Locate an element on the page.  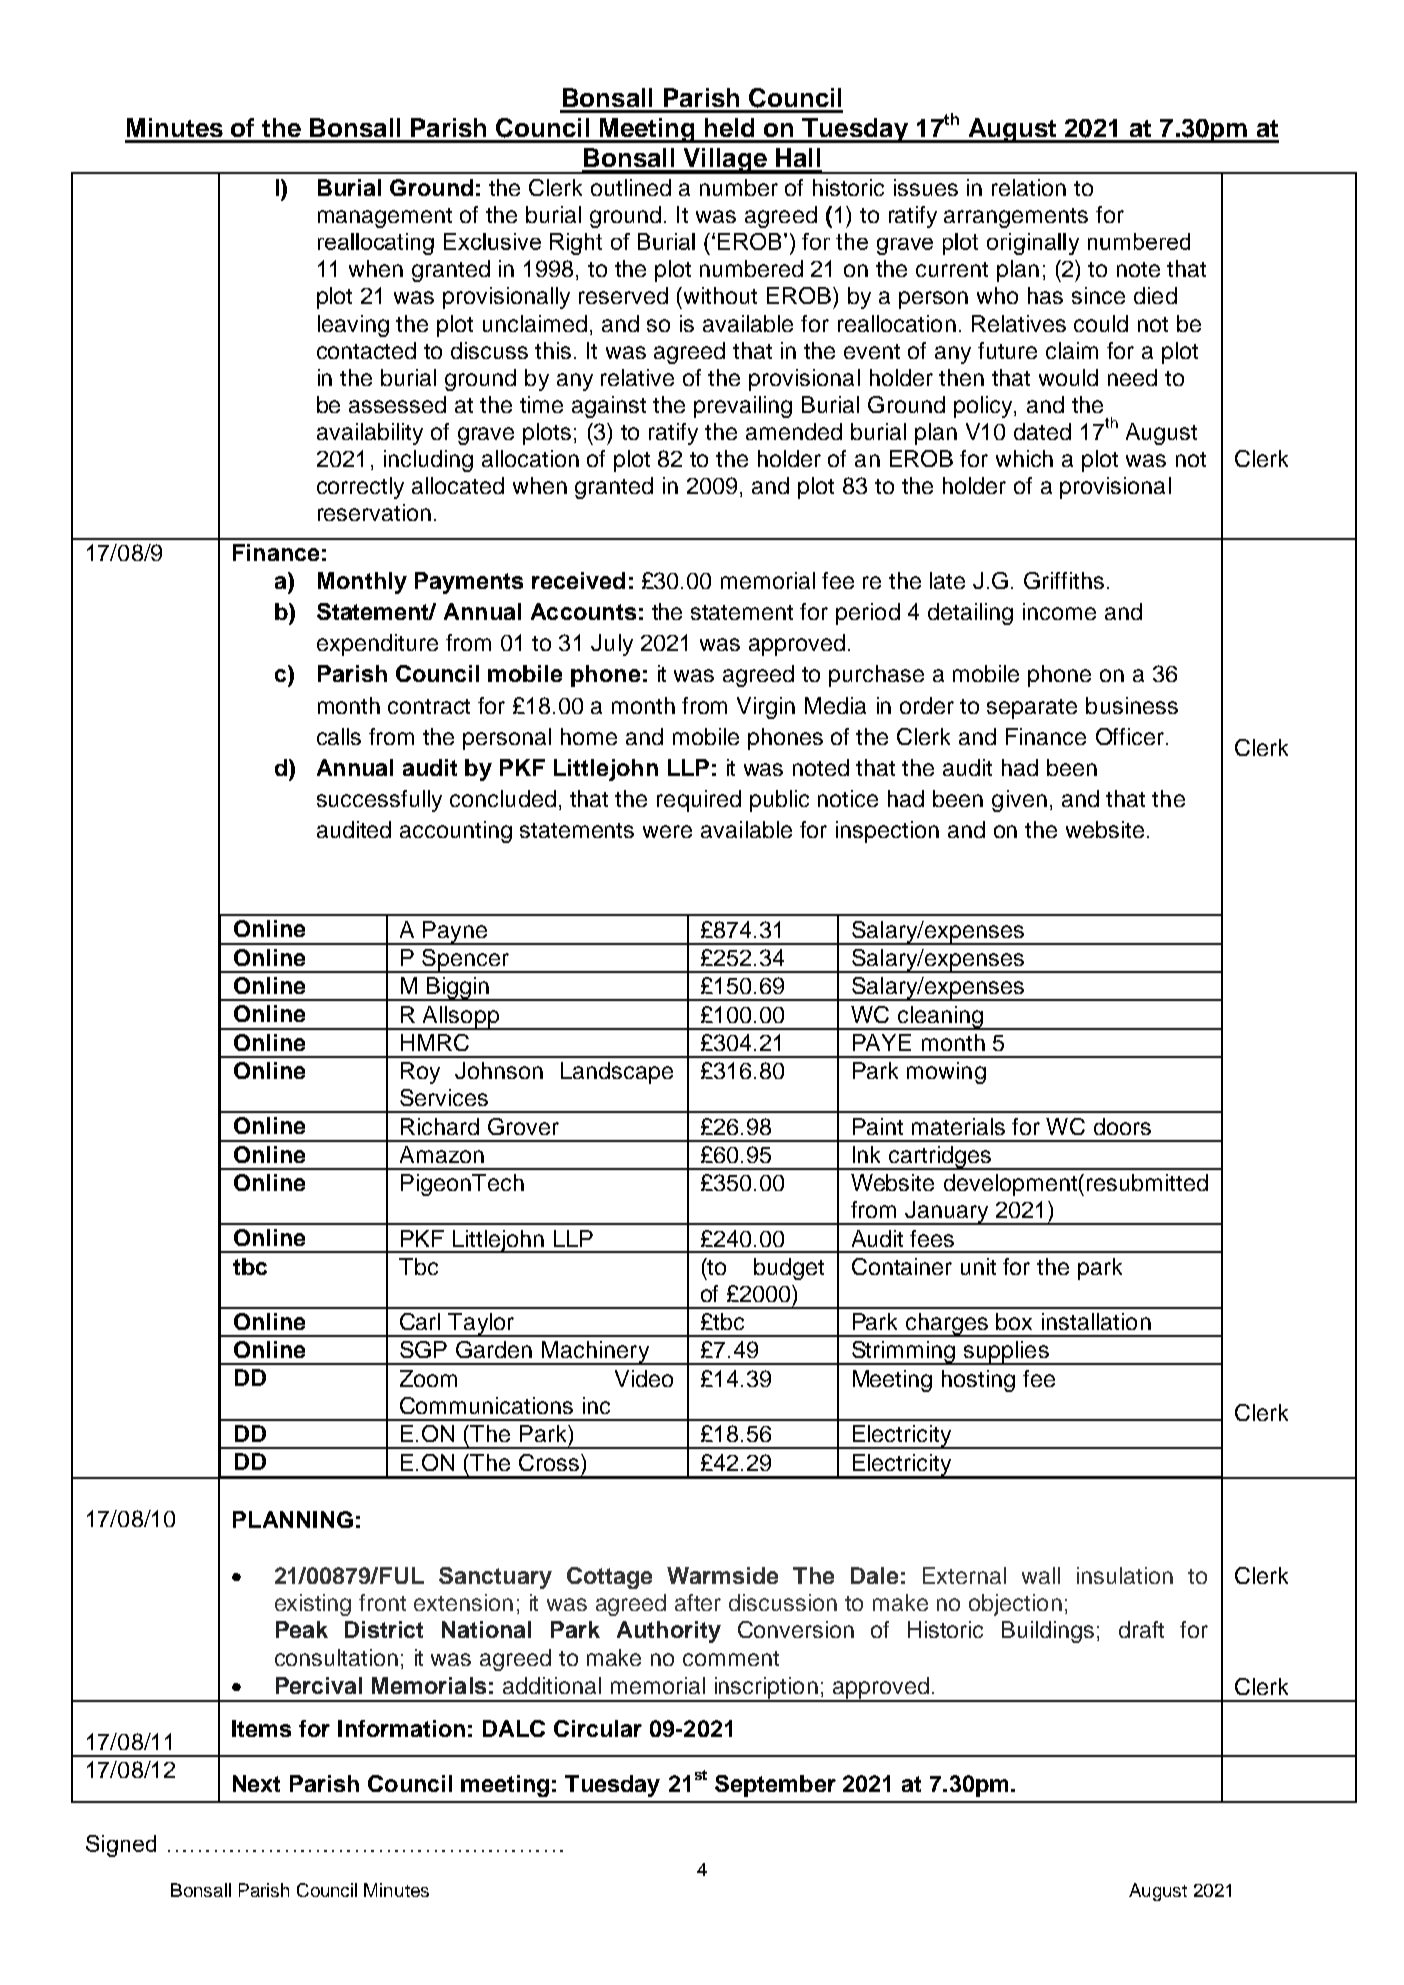
arrangements is located at coordinates (1016, 218).
